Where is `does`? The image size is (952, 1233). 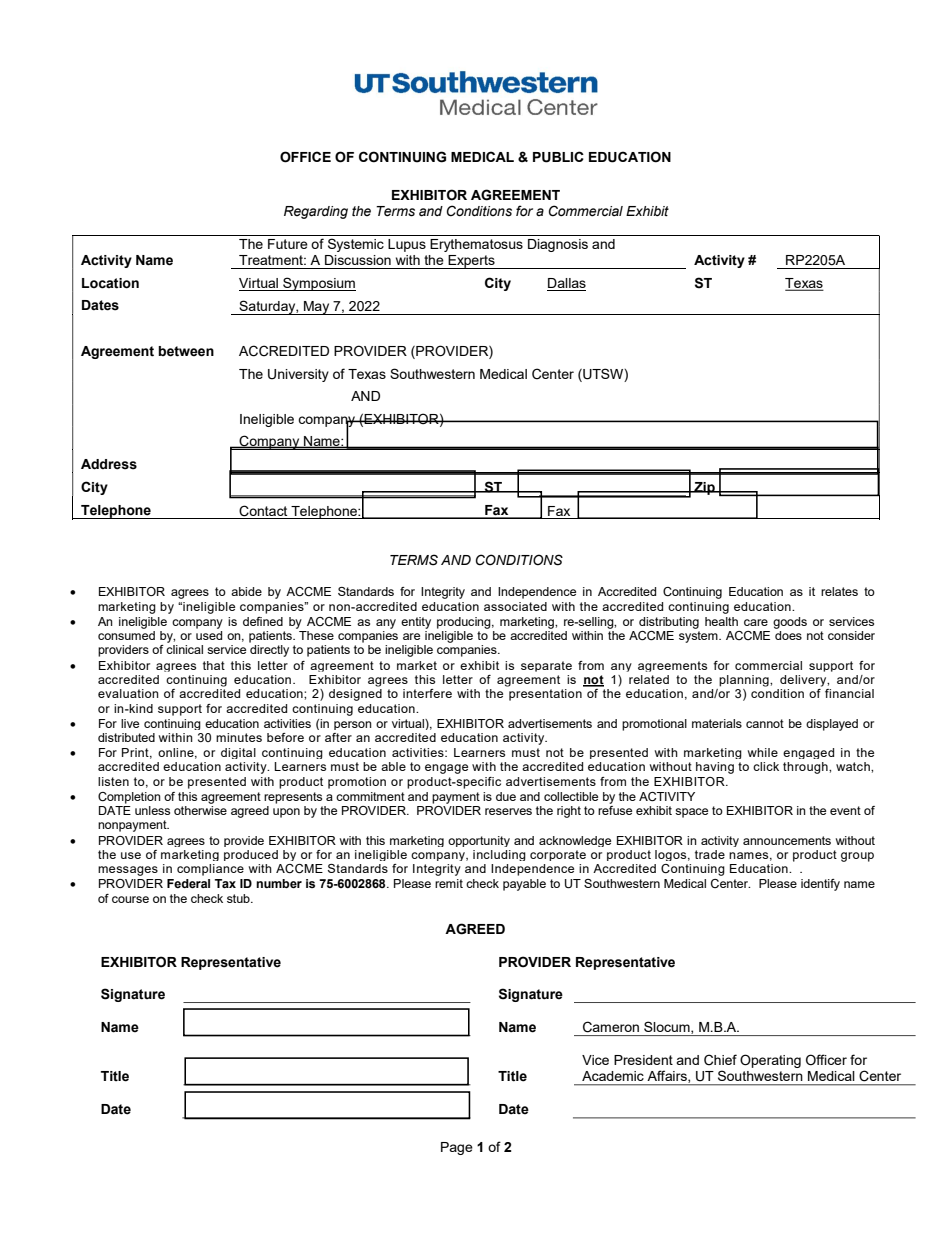 does is located at coordinates (788, 634).
